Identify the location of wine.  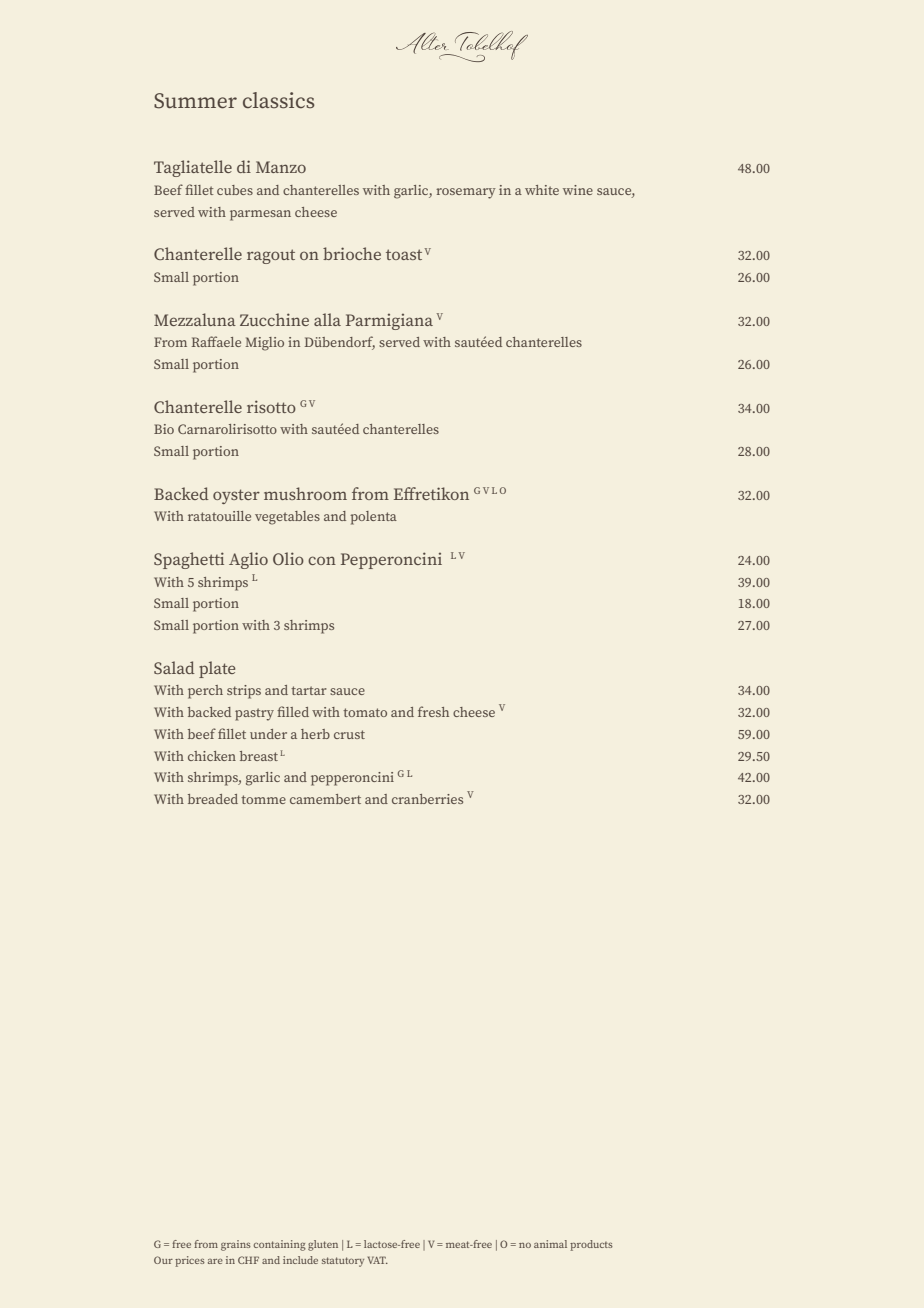
(578, 190).
